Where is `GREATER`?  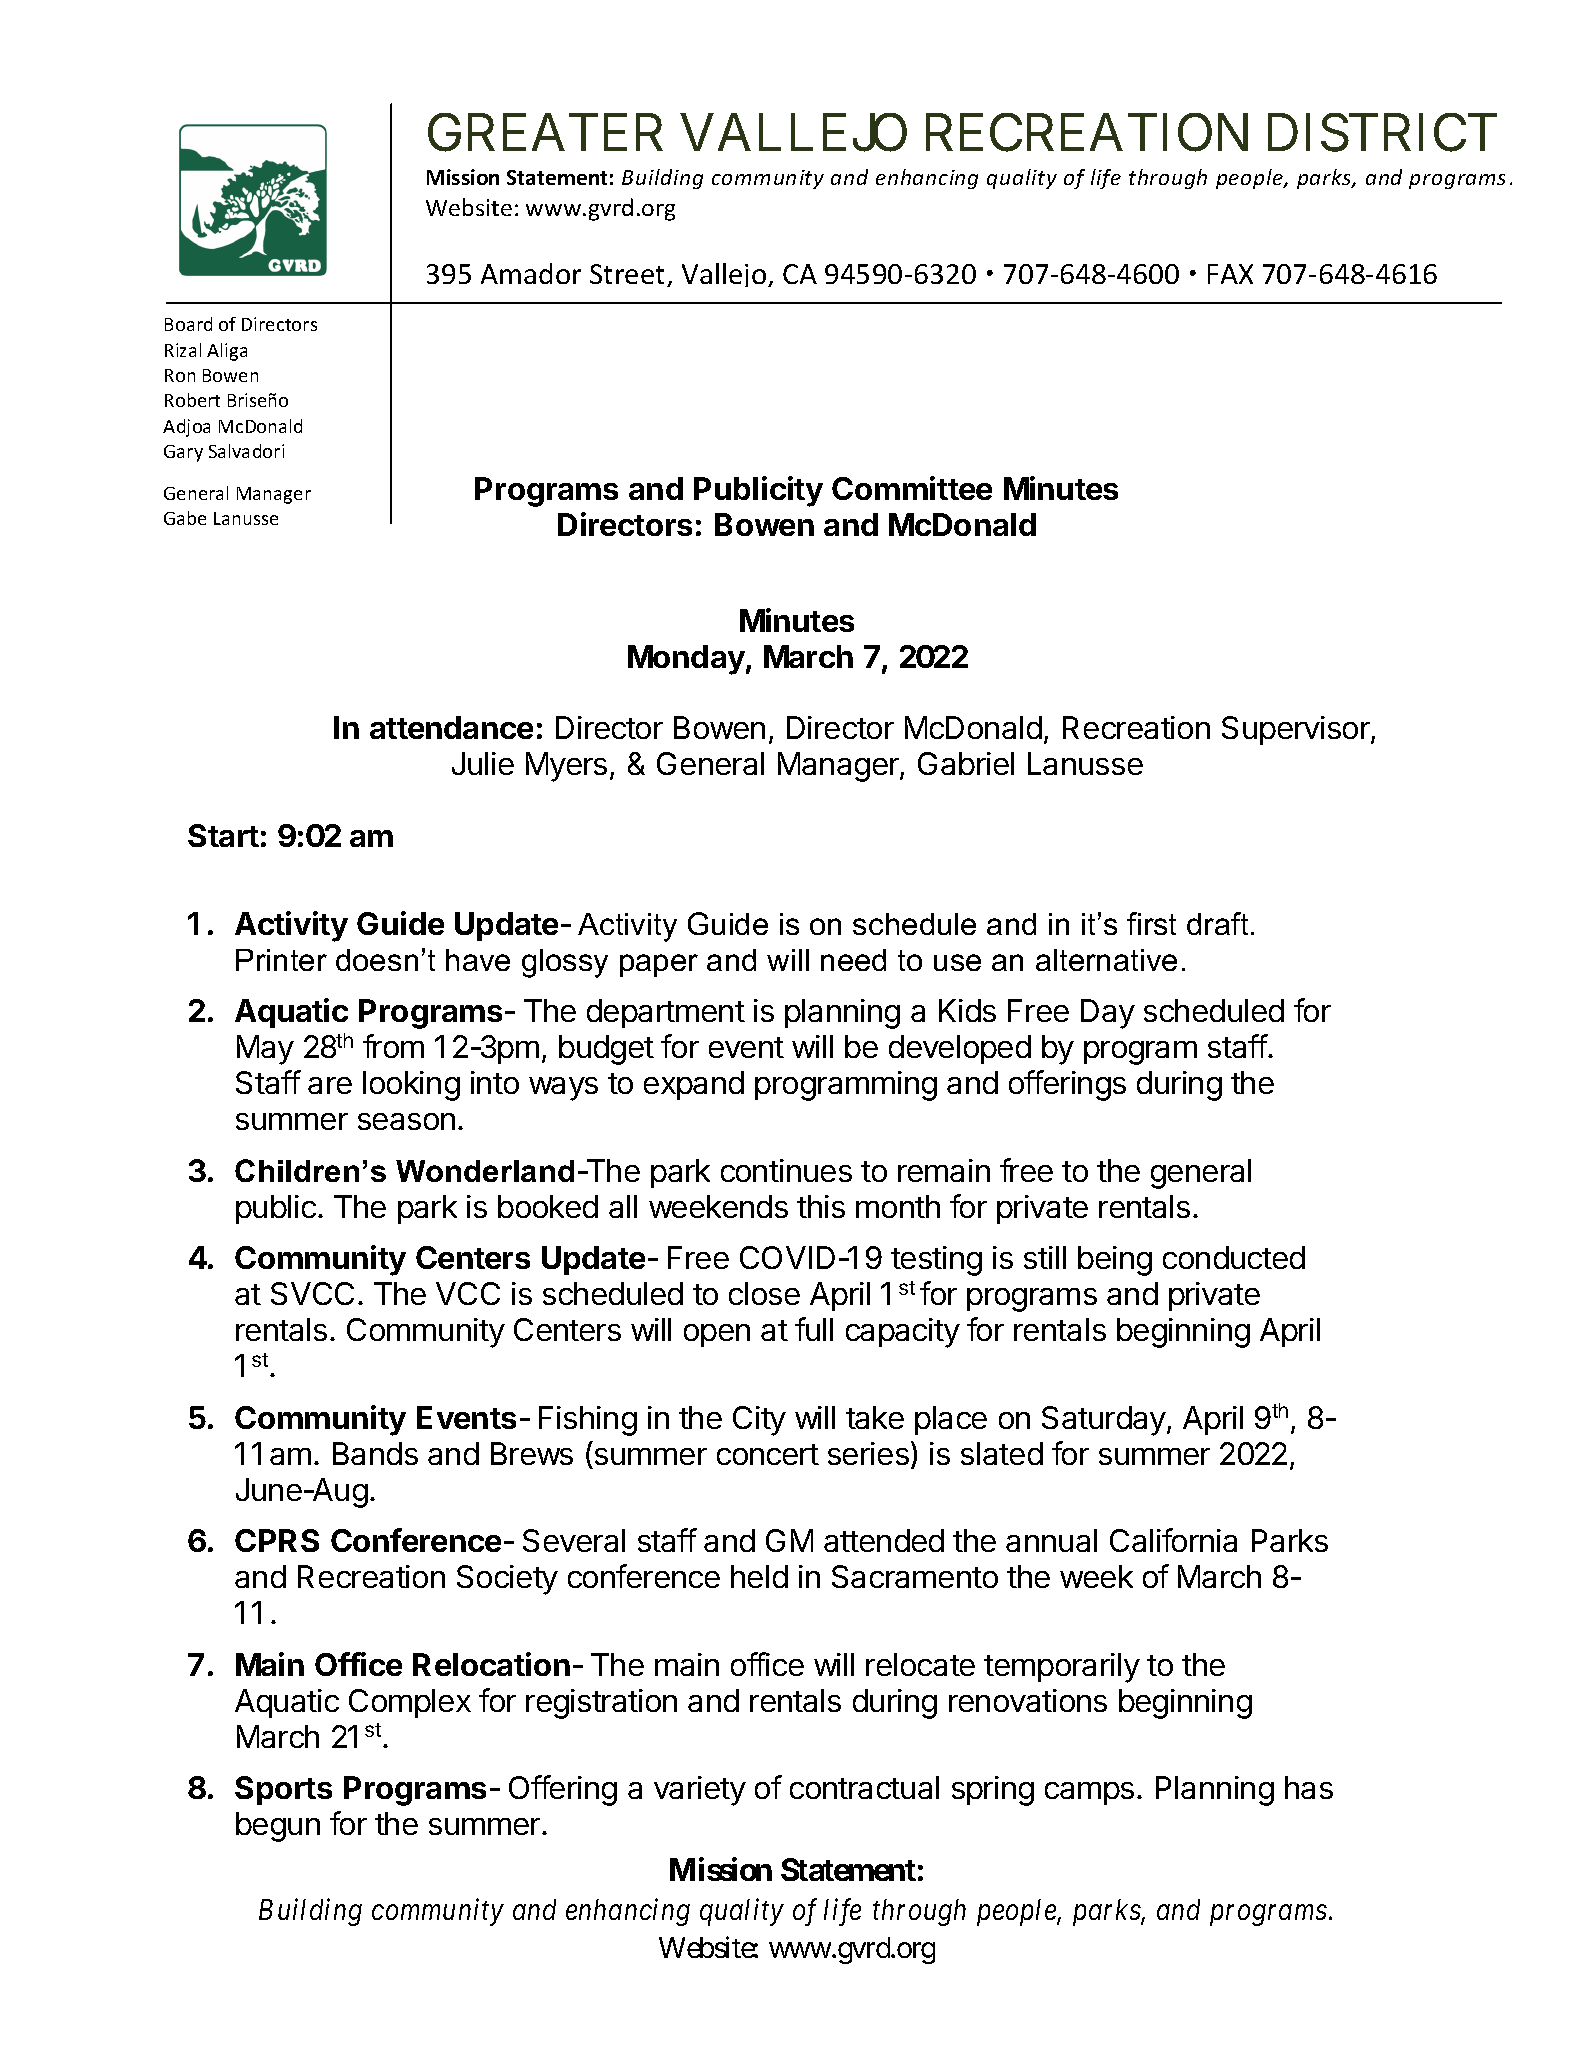
GREATER is located at coordinates (545, 133).
